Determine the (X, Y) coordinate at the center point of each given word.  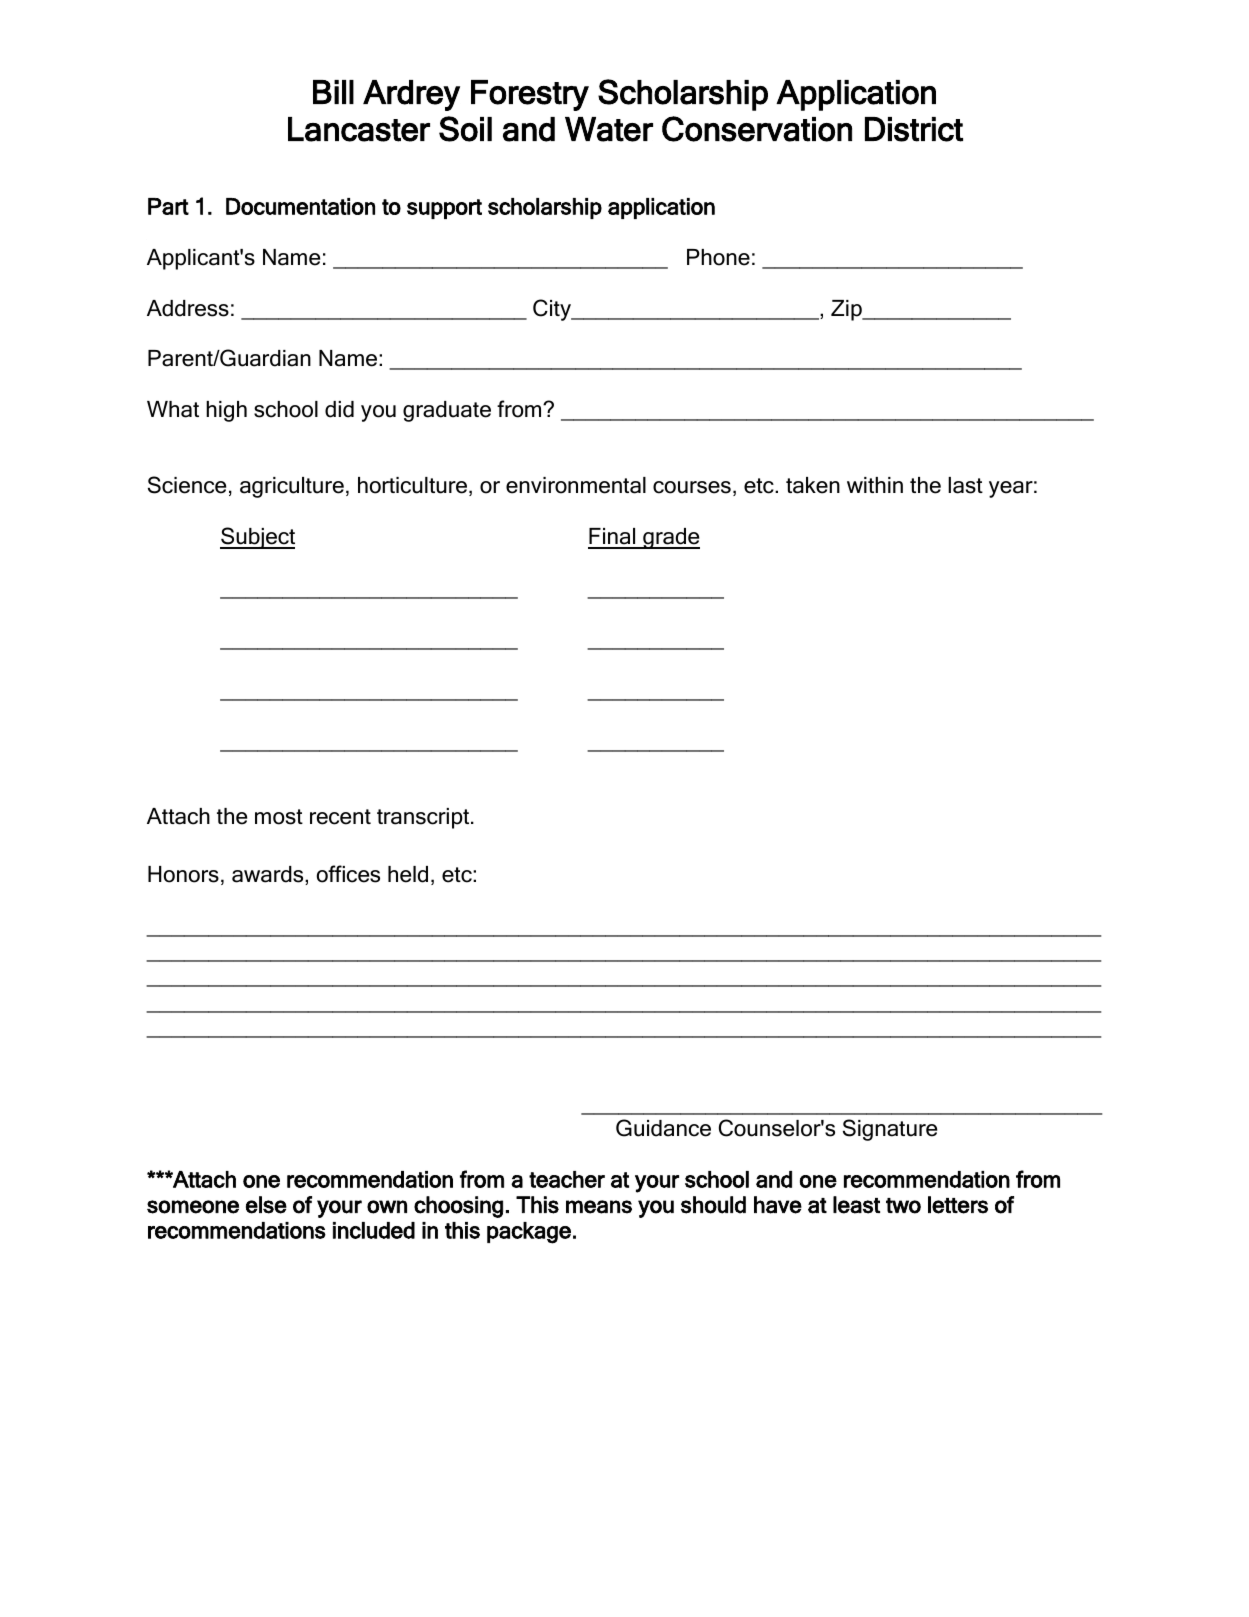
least (856, 1205)
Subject (257, 538)
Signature (890, 1130)
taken (813, 485)
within (875, 485)
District (914, 129)
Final (613, 538)
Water (609, 129)
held (408, 874)
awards (269, 875)
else (266, 1205)
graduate (447, 411)
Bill (333, 92)
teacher (567, 1179)
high (226, 411)
